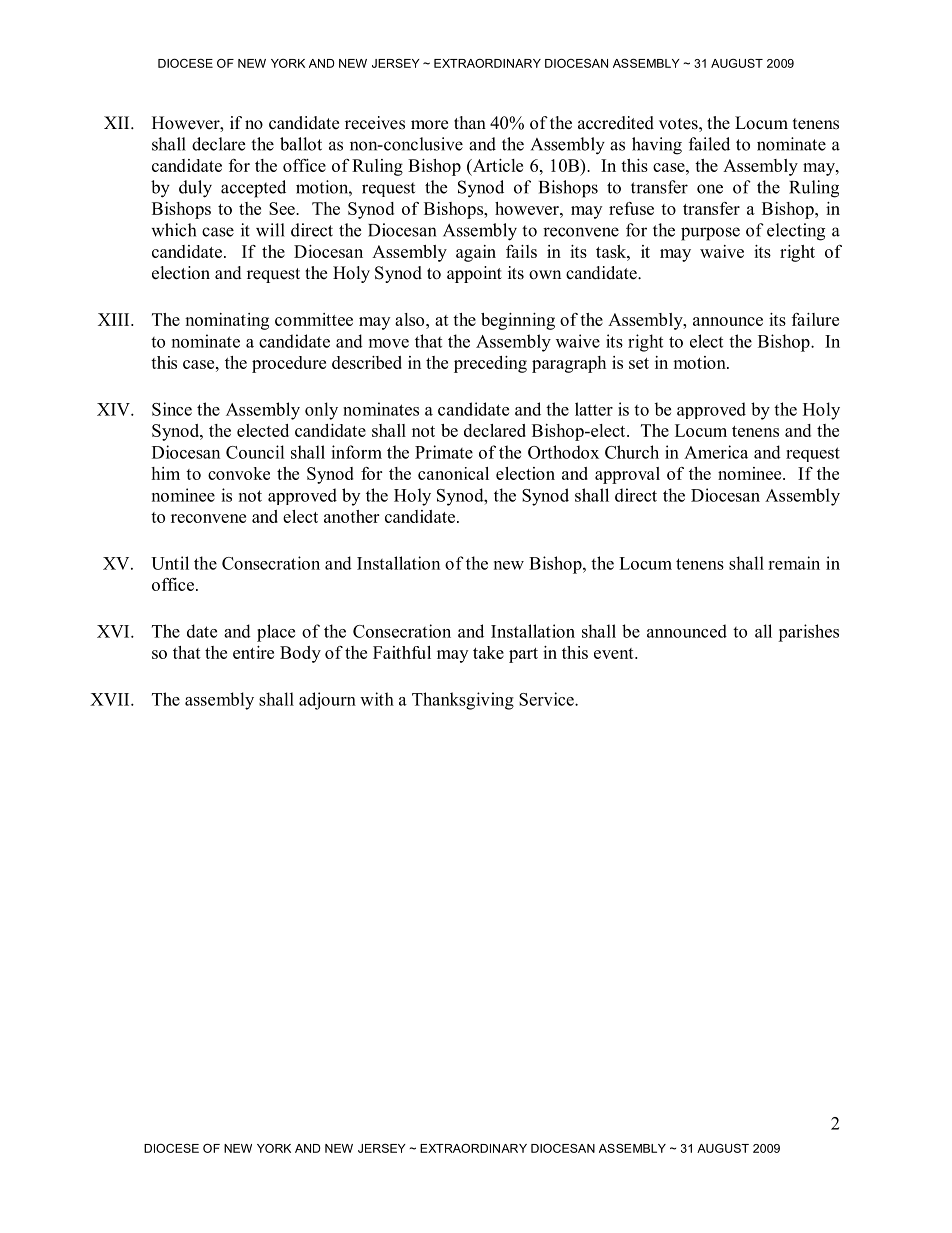 This screenshot has width=952, height=1233. What do you see at coordinates (488, 652) in the screenshot?
I see `take` at bounding box center [488, 652].
